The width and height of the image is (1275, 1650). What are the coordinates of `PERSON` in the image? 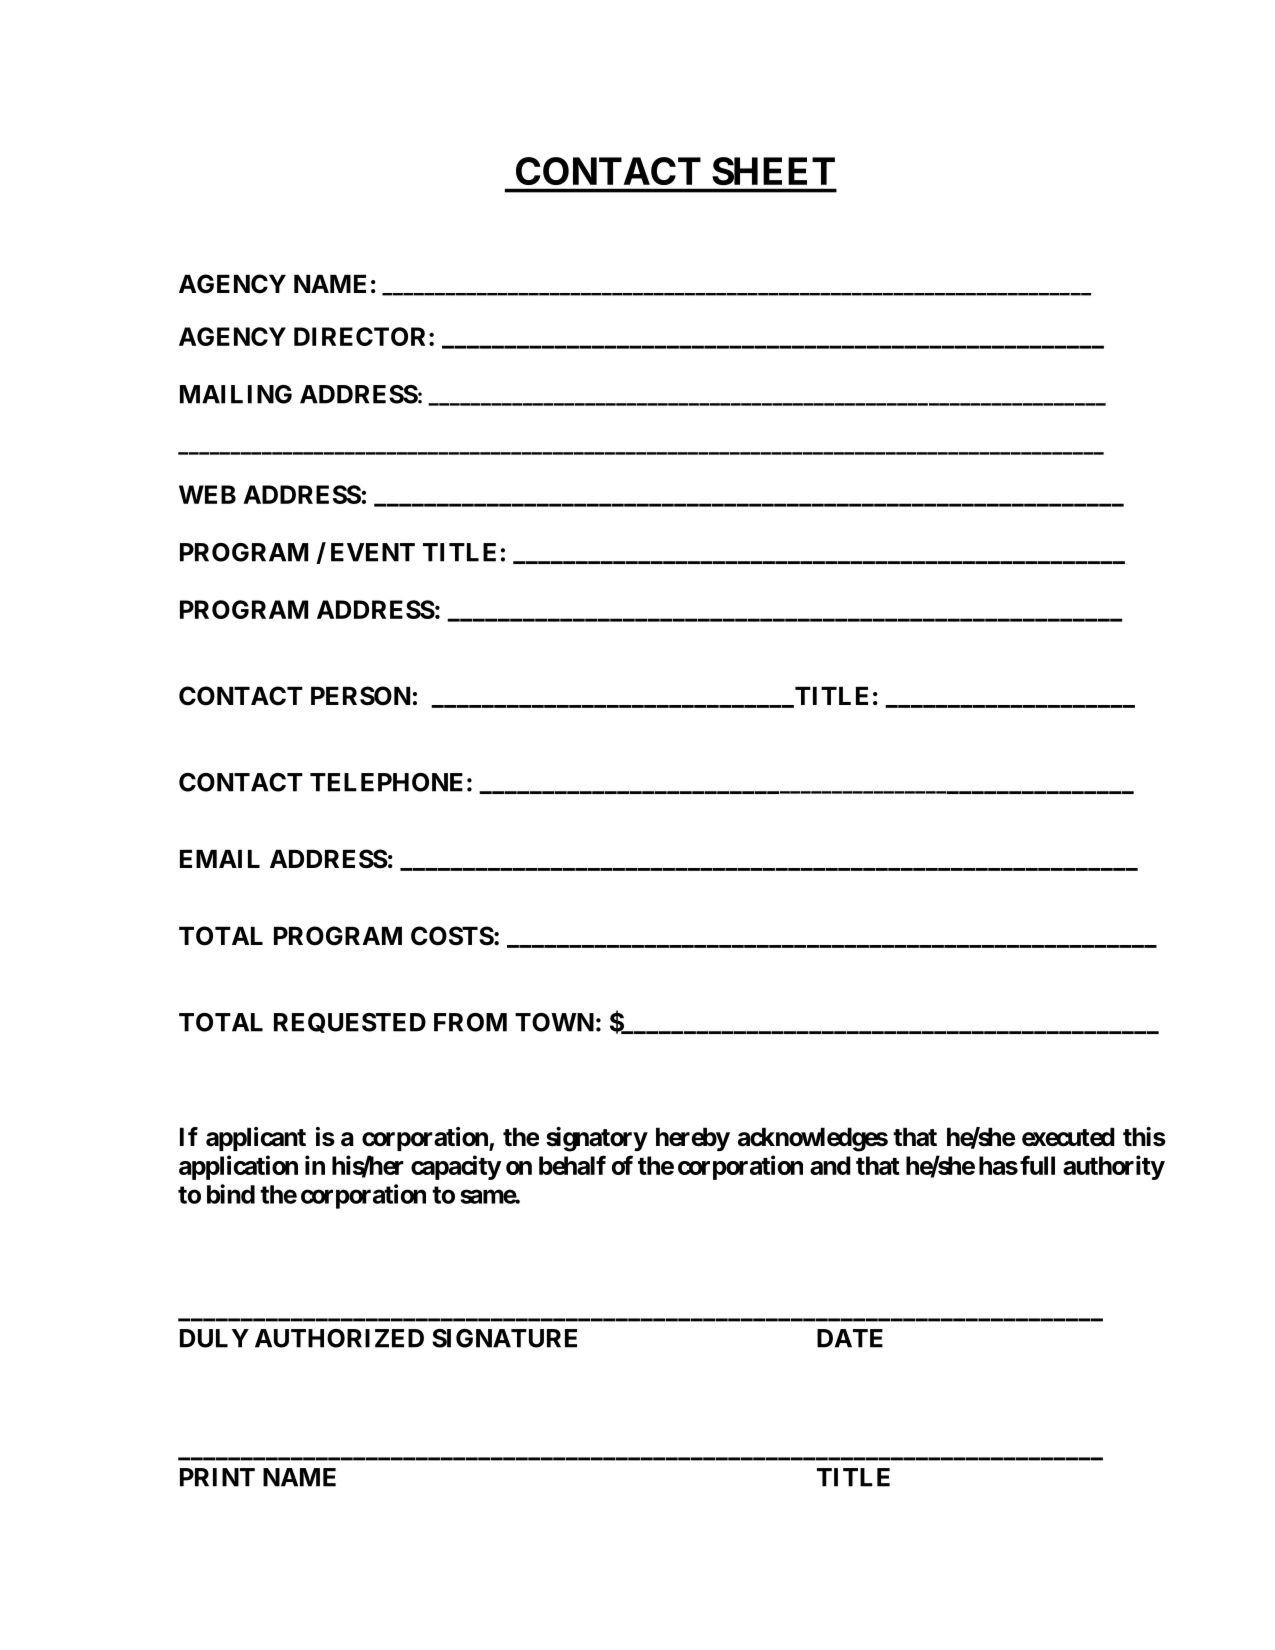 It's located at (360, 696).
